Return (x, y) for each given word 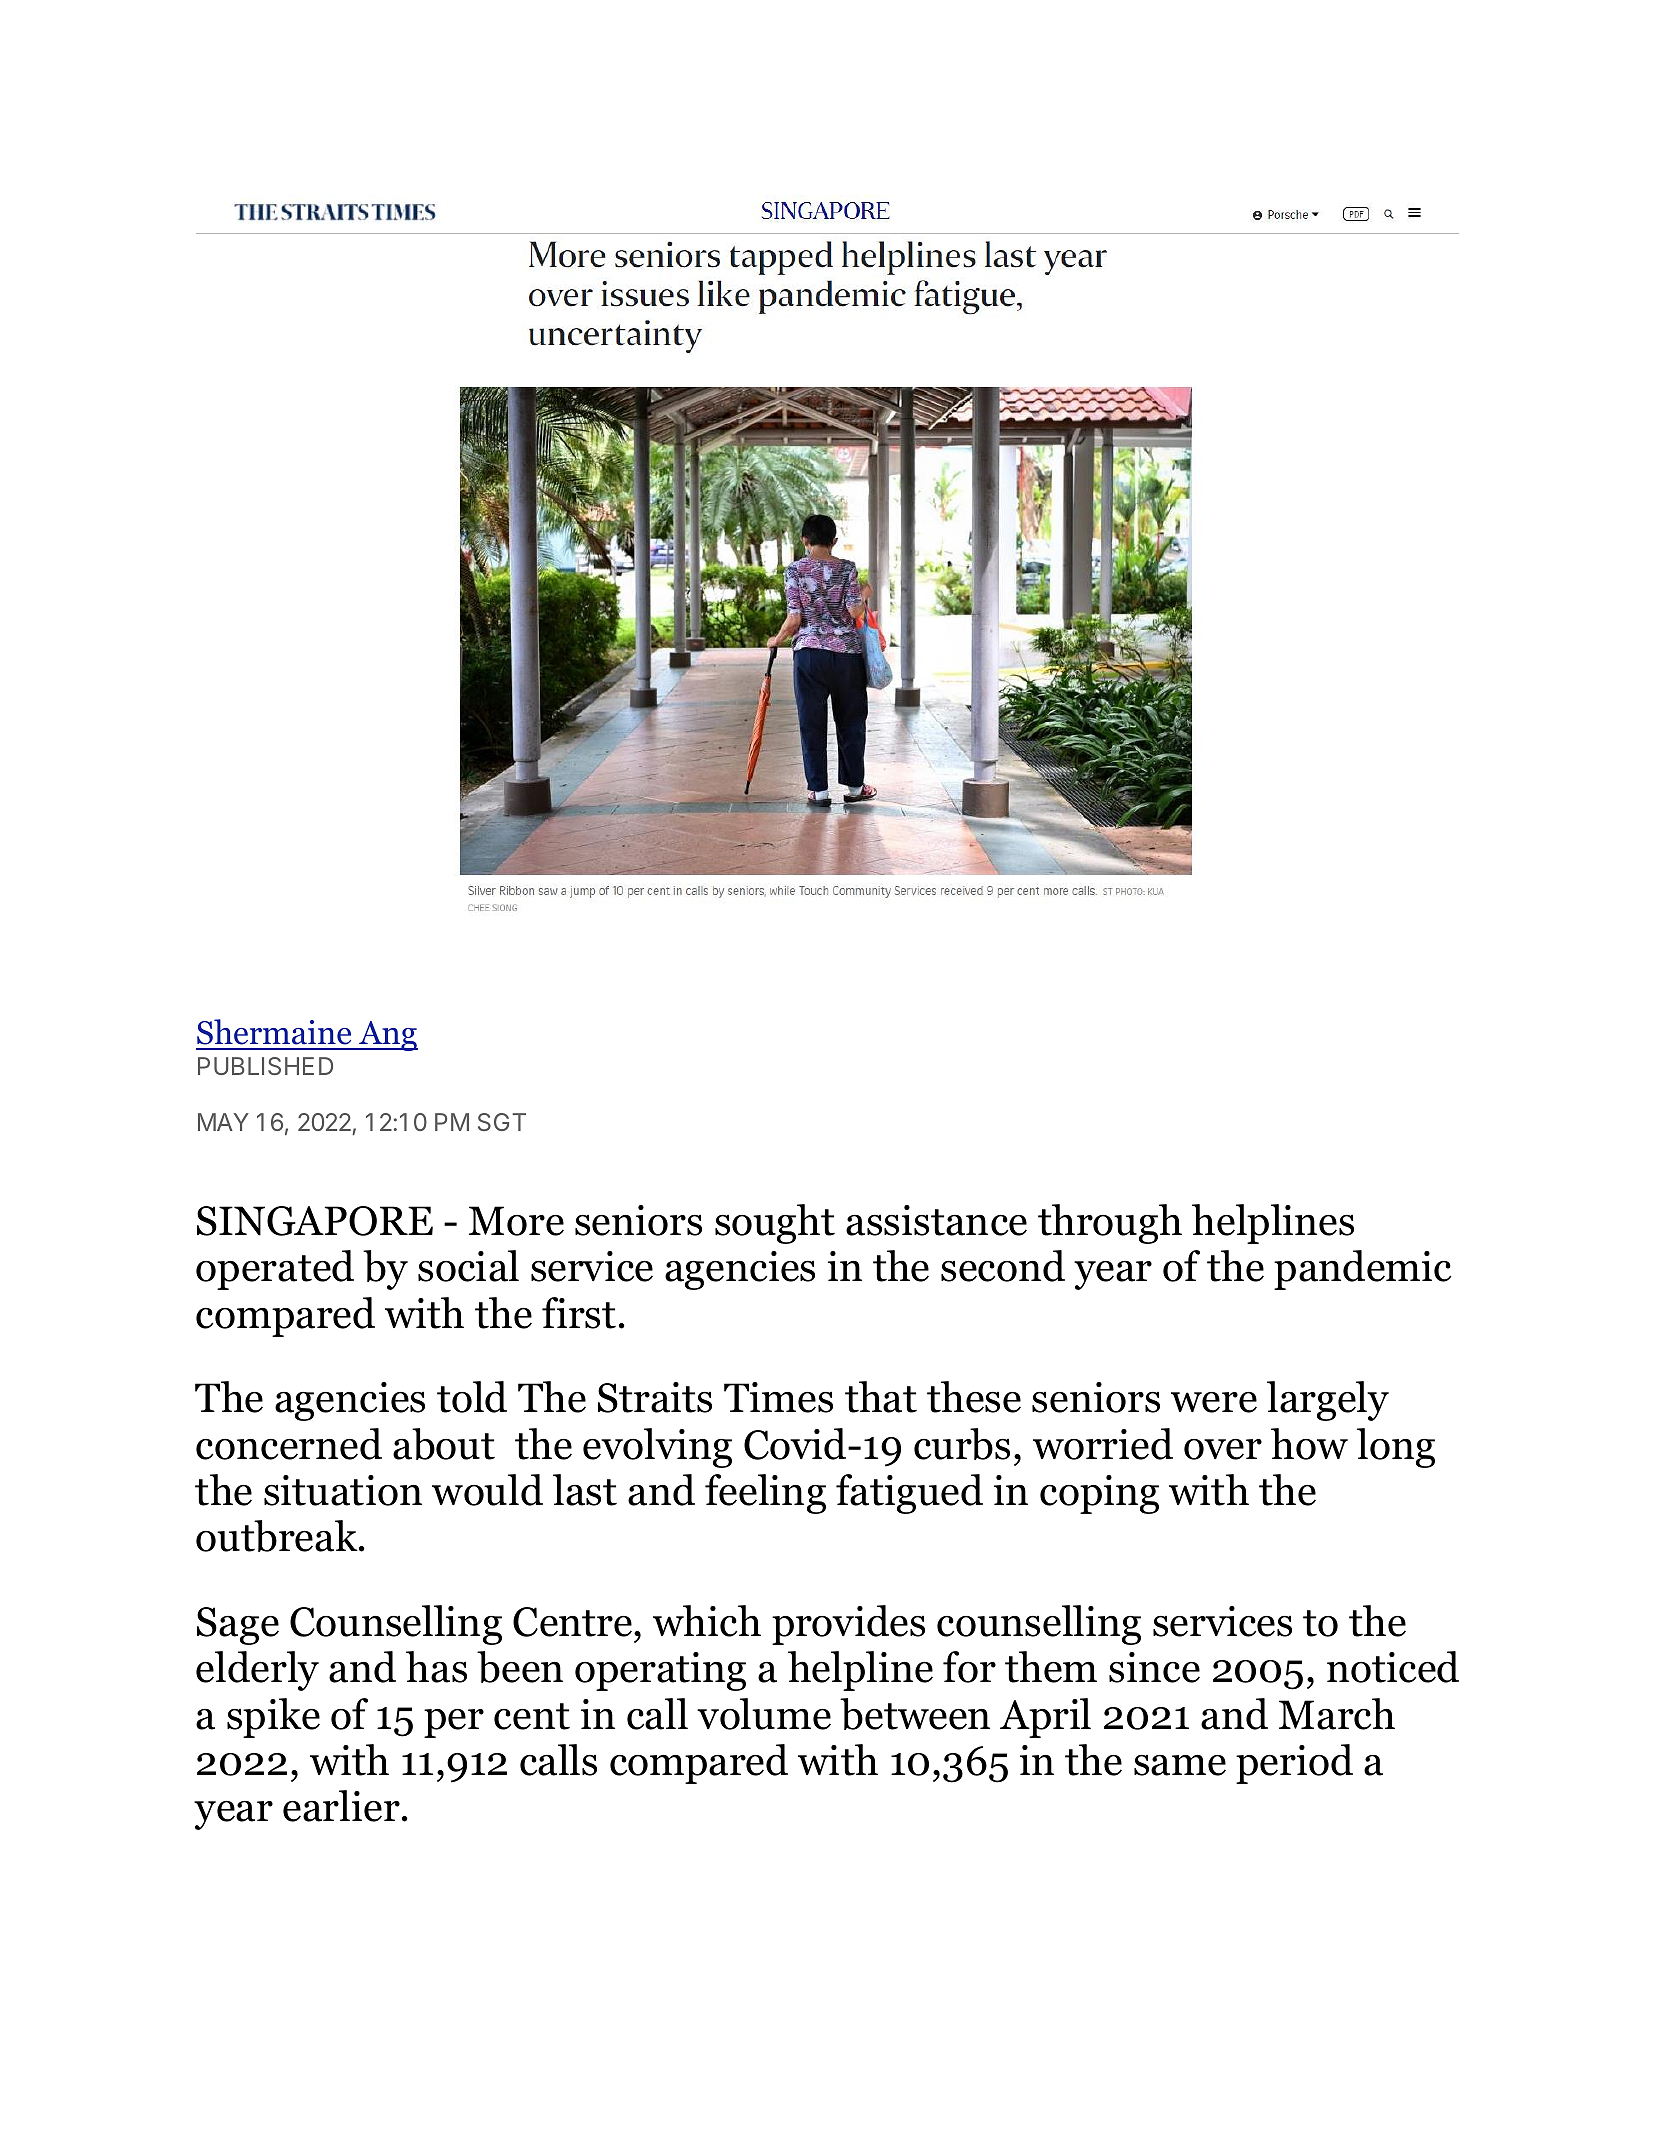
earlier (341, 1806)
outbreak (278, 1536)
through (1110, 1224)
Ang (387, 1036)
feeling (765, 1494)
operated (275, 1270)
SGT (502, 1122)
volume (764, 1714)
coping (1099, 1494)
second (1003, 1266)
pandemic (1362, 1270)
